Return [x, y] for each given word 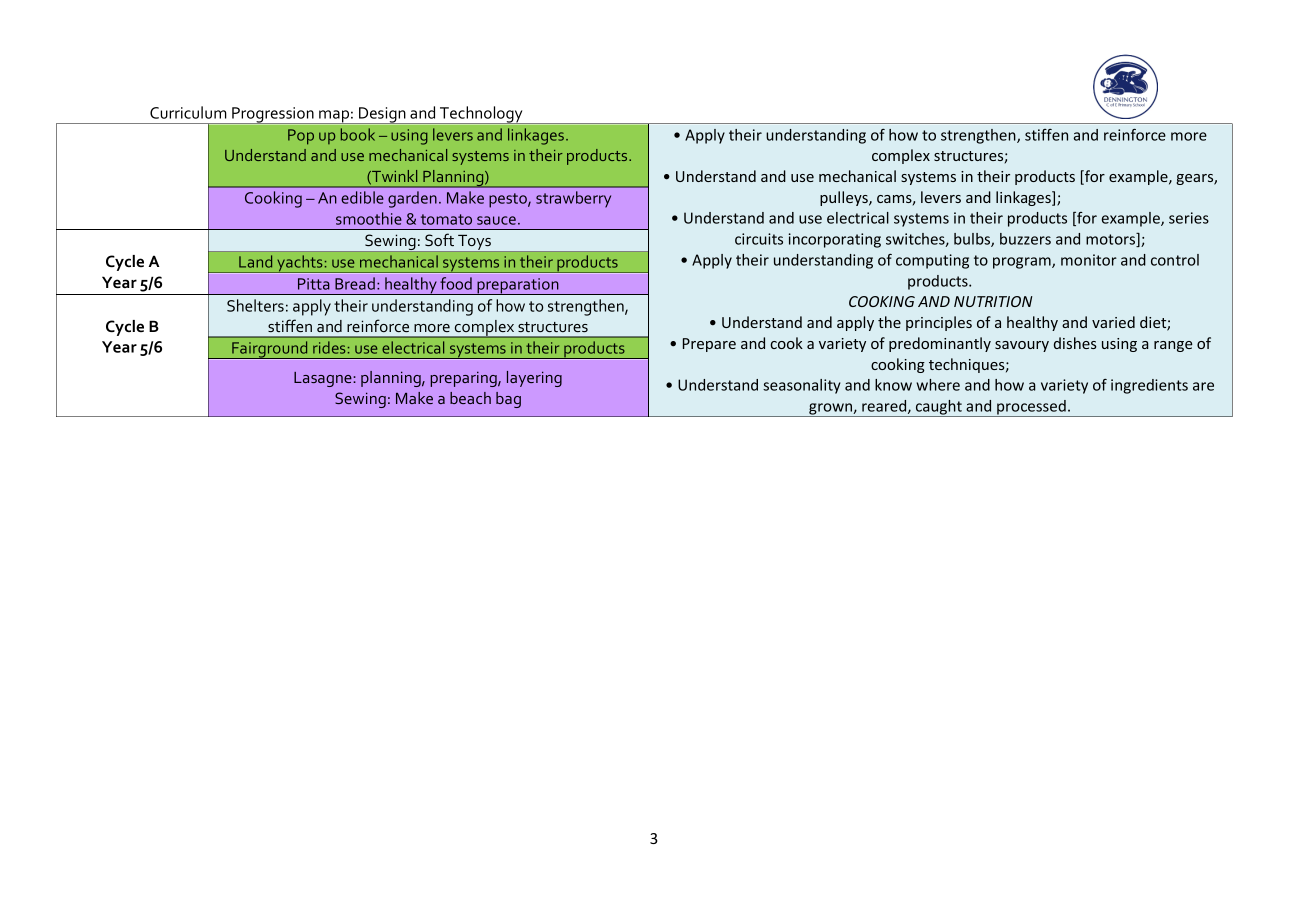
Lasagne [324, 379]
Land [255, 261]
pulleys [845, 198]
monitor [1089, 260]
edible [362, 197]
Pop [301, 137]
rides [329, 347]
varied [1113, 322]
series [1189, 218]
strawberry [573, 199]
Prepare [709, 345]
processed [1031, 408]
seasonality [802, 386]
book [358, 134]
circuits [759, 239]
